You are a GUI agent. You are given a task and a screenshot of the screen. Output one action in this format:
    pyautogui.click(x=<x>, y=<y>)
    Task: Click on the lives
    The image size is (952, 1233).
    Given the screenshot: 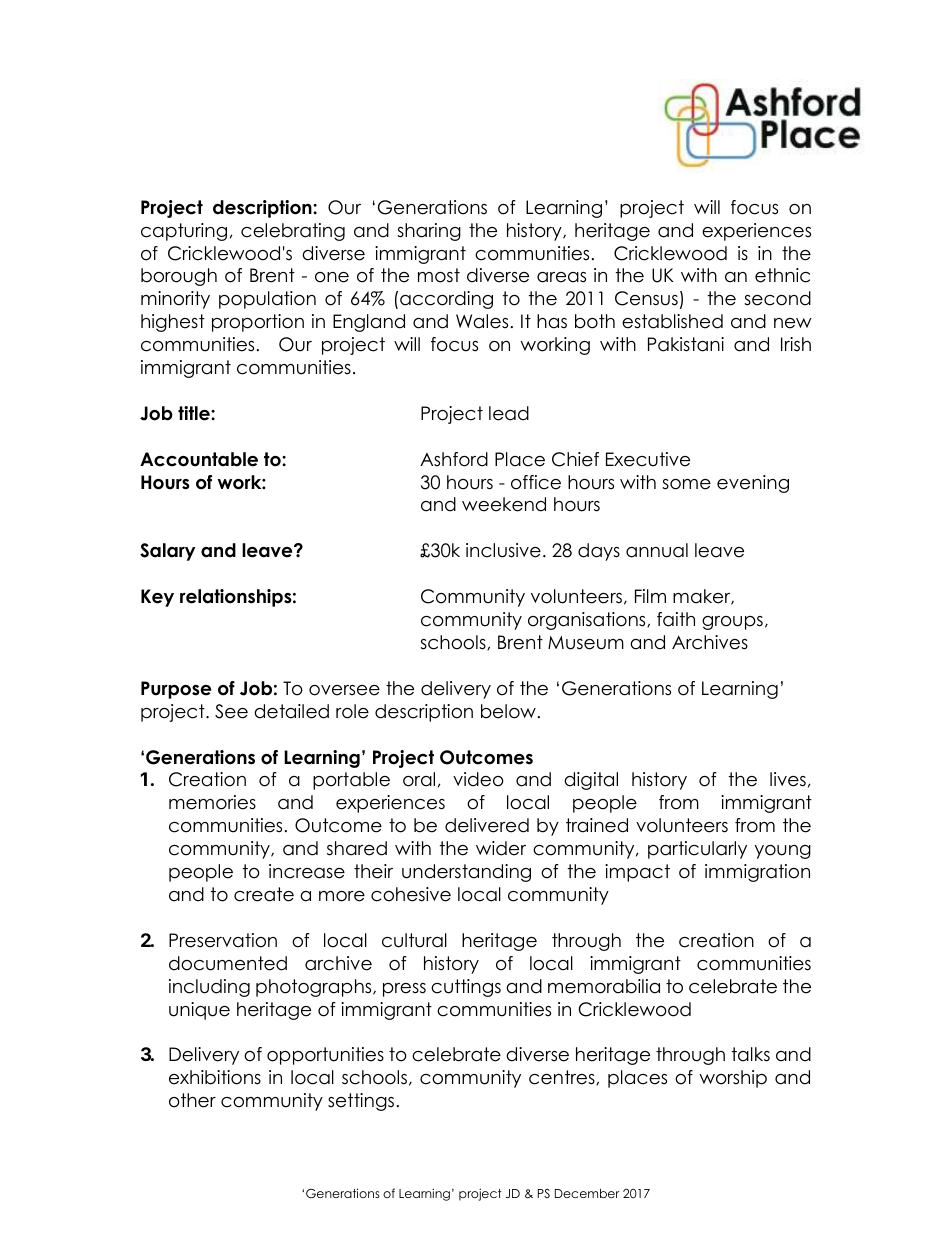 What is the action you would take?
    pyautogui.click(x=788, y=779)
